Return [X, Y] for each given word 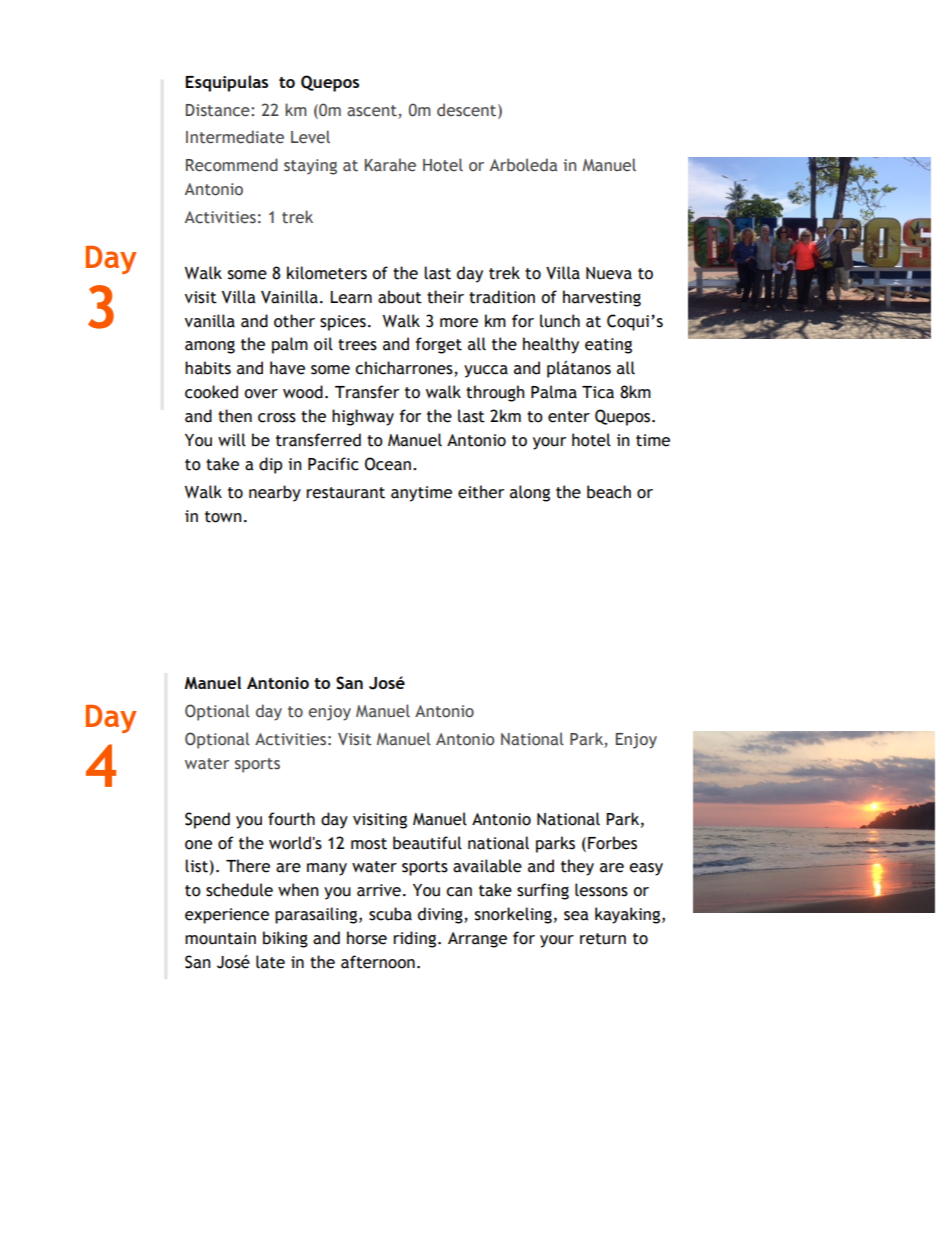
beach [609, 492]
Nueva [609, 273]
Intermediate [235, 137]
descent [468, 110]
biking [285, 939]
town [223, 517]
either [481, 492]
